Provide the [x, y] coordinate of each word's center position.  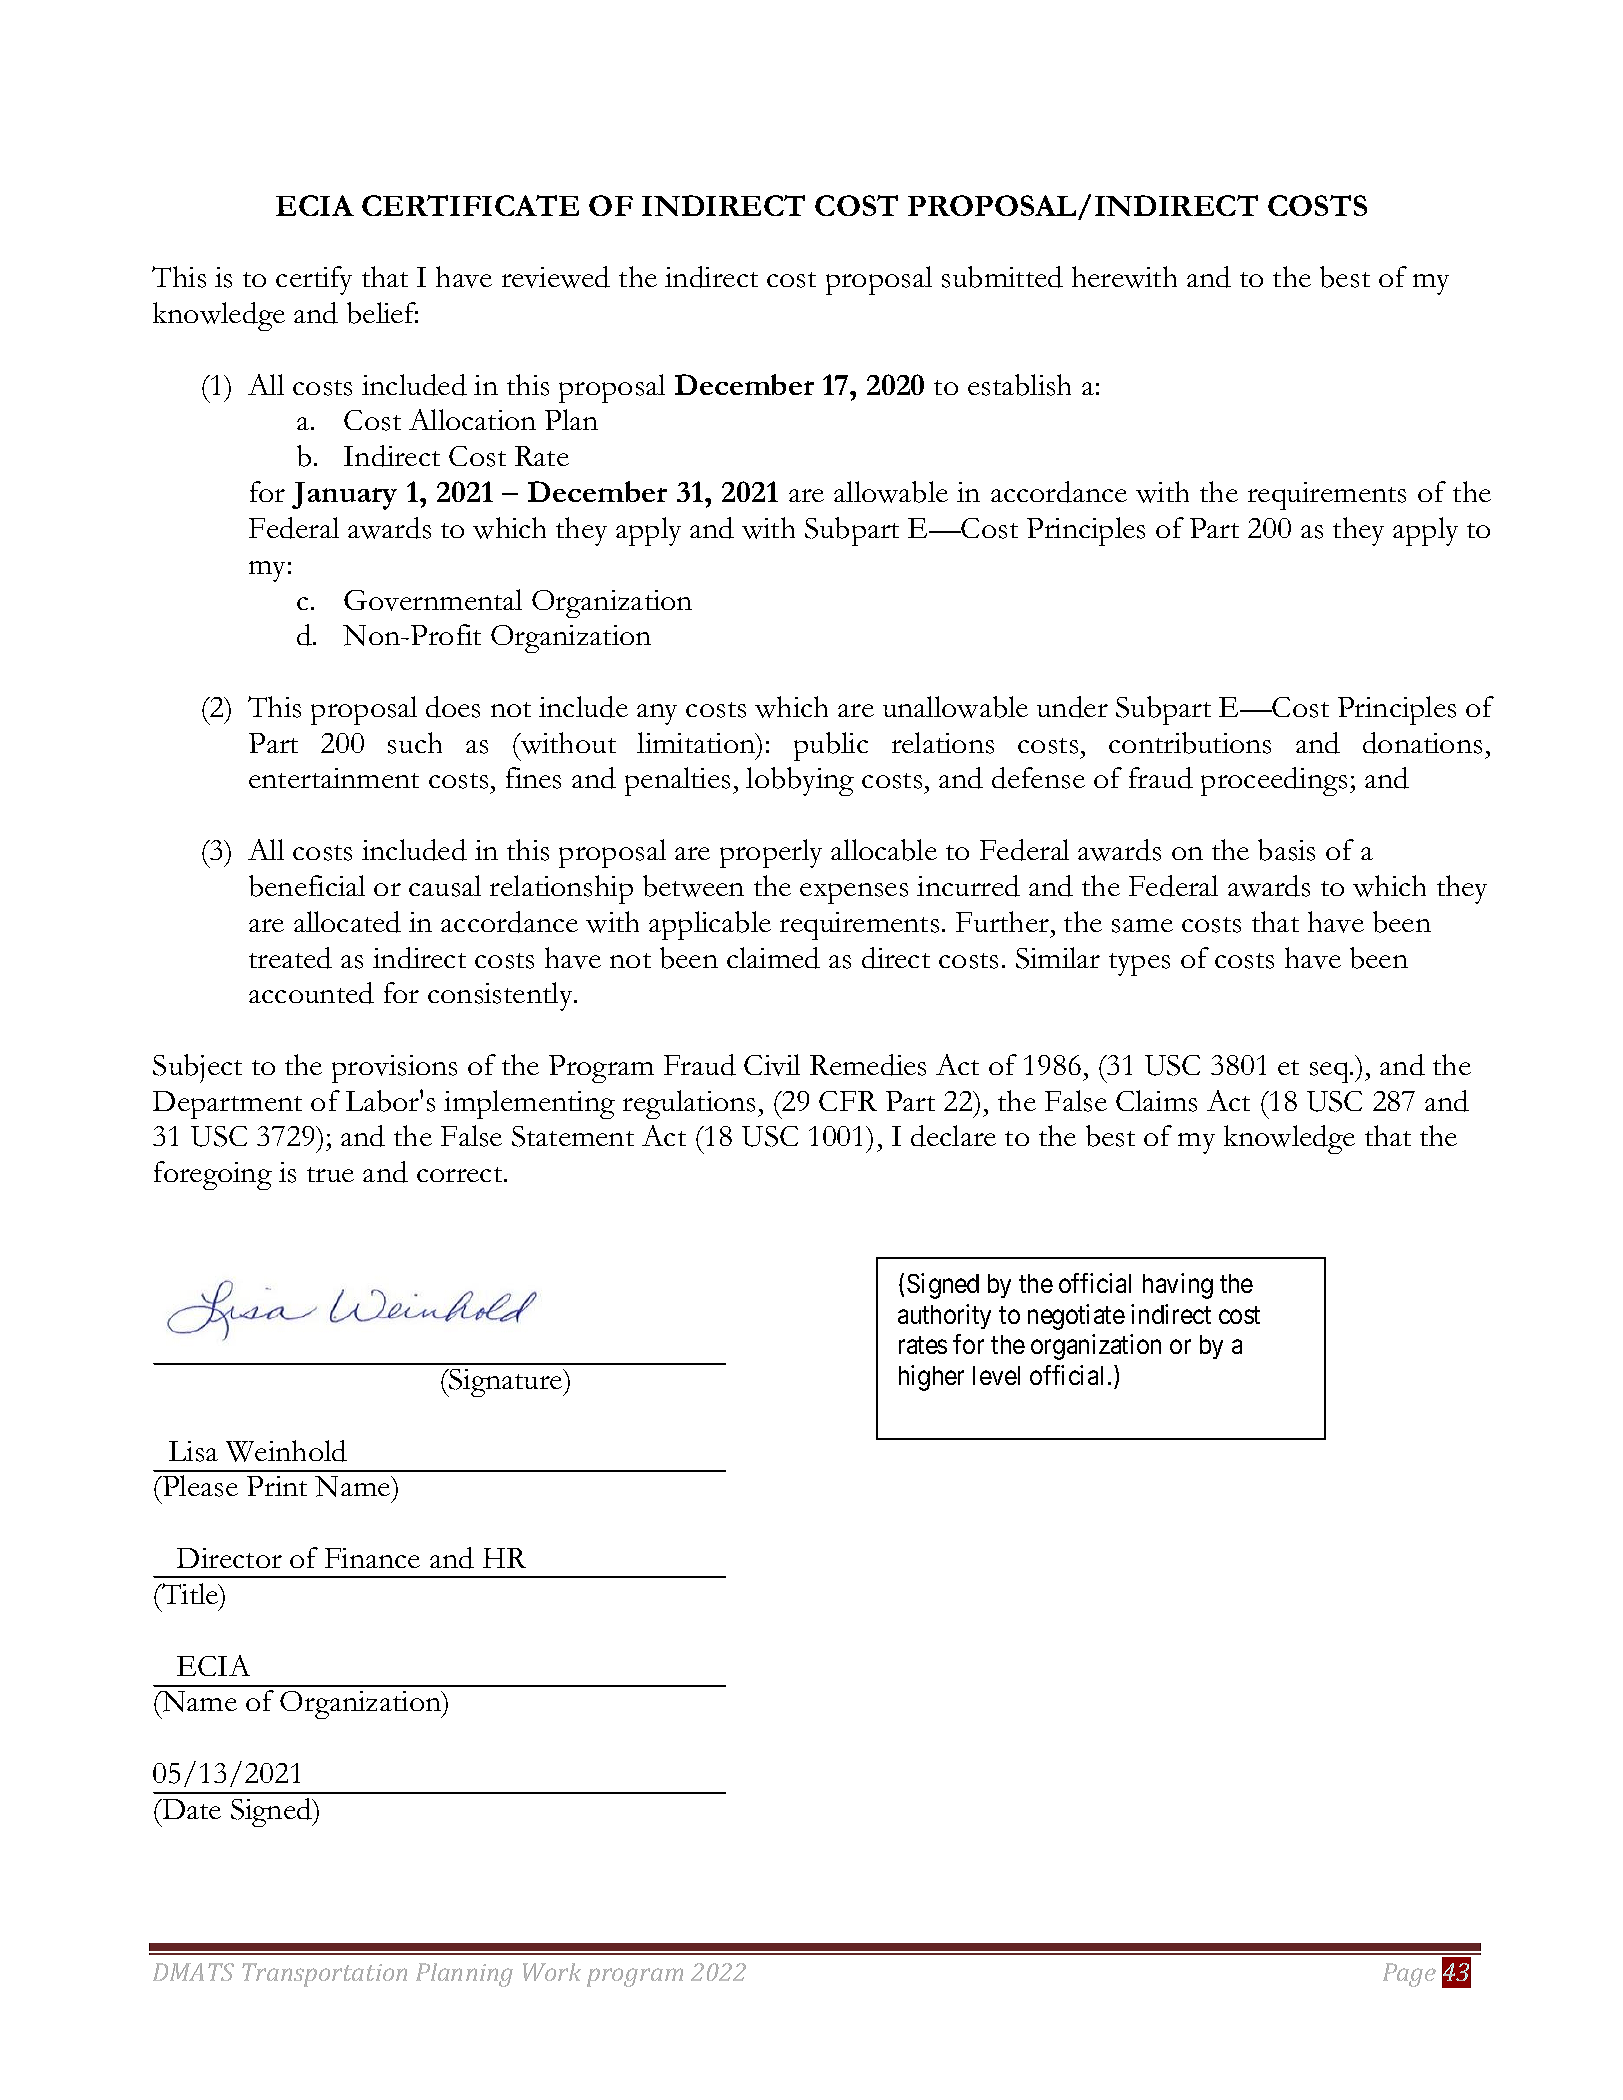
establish [1019, 385]
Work [552, 1972]
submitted [1002, 277]
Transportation [324, 1975]
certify [314, 280]
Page [1409, 1975]
